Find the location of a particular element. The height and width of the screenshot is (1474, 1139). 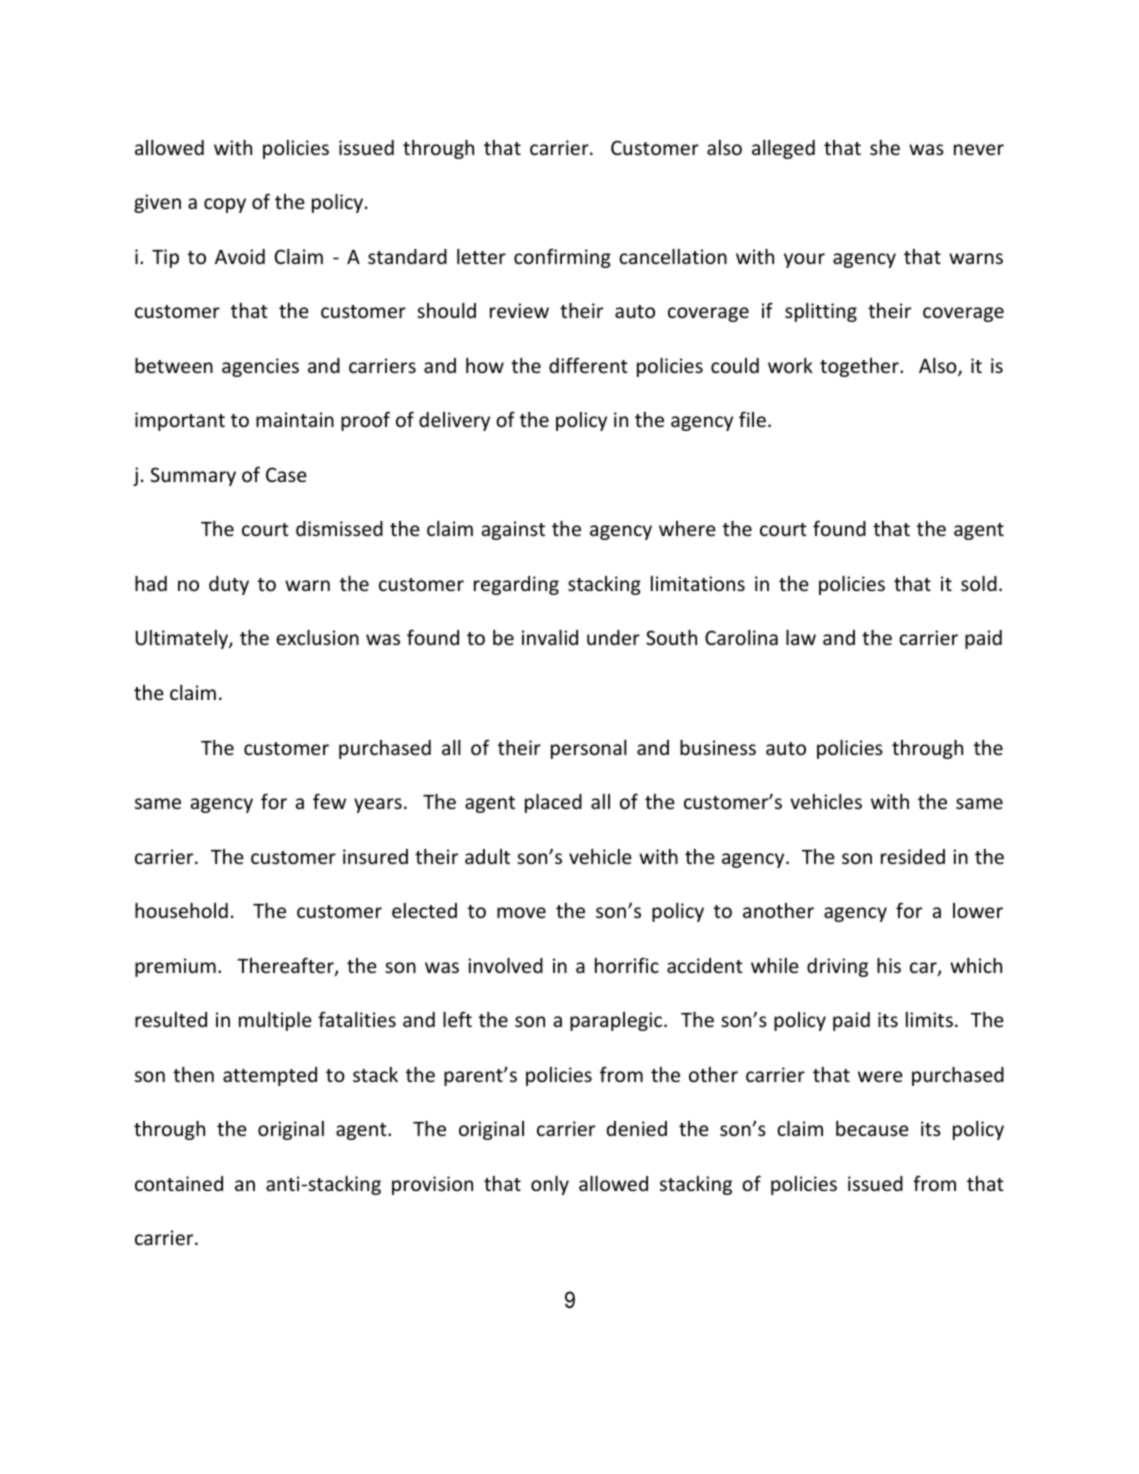

she is located at coordinates (885, 147).
